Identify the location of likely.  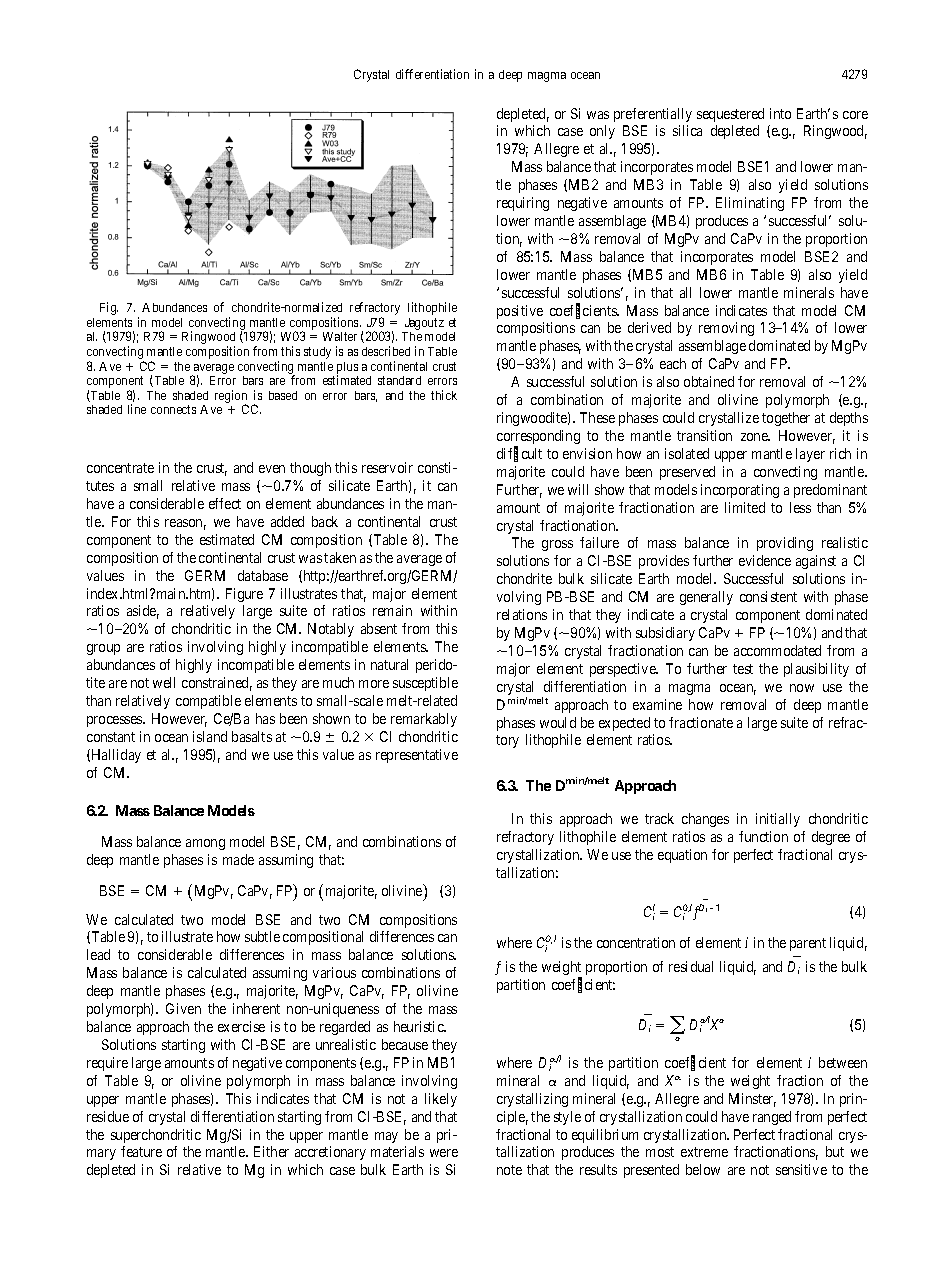
(441, 1100).
